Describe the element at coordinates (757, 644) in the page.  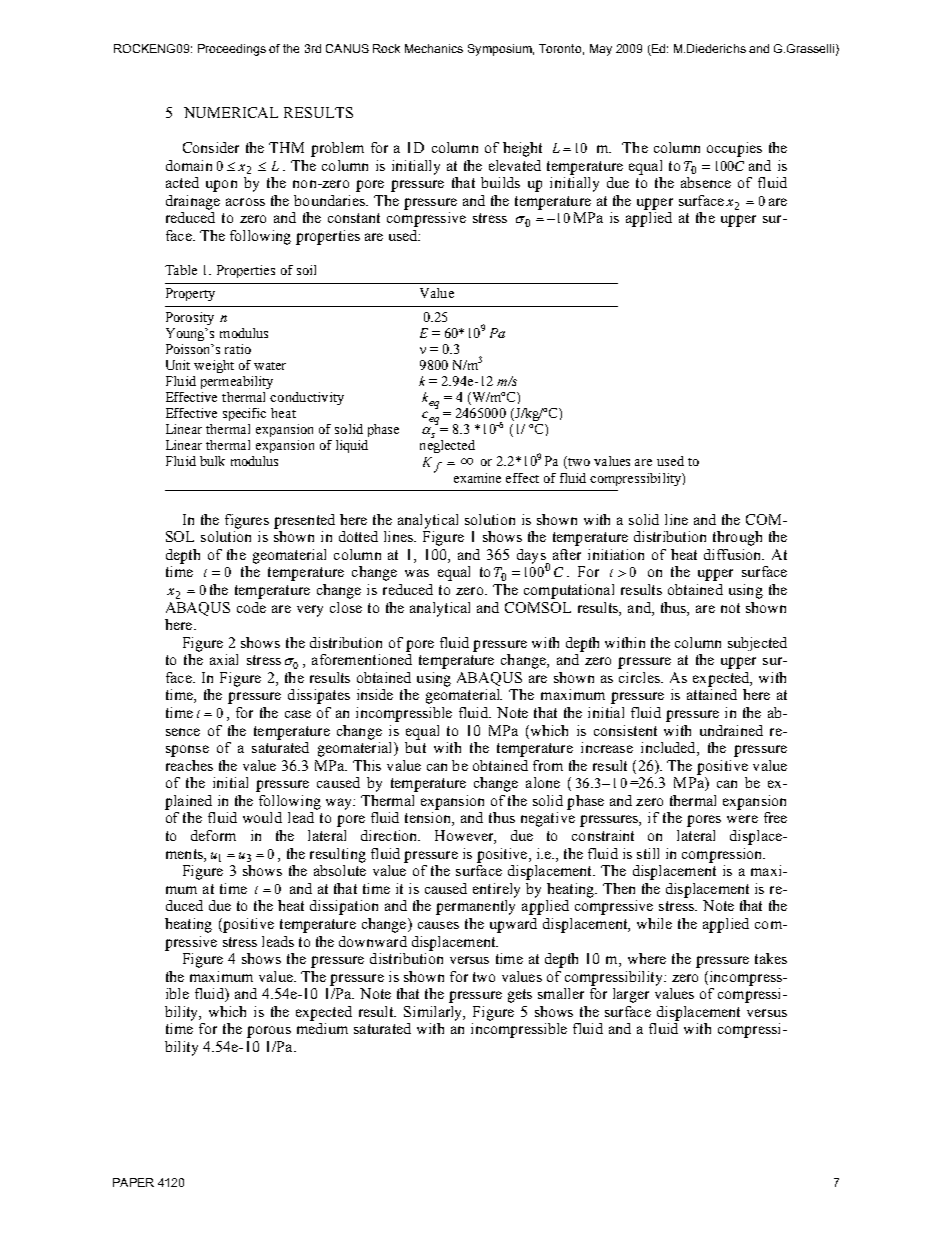
I see `subjected` at that location.
